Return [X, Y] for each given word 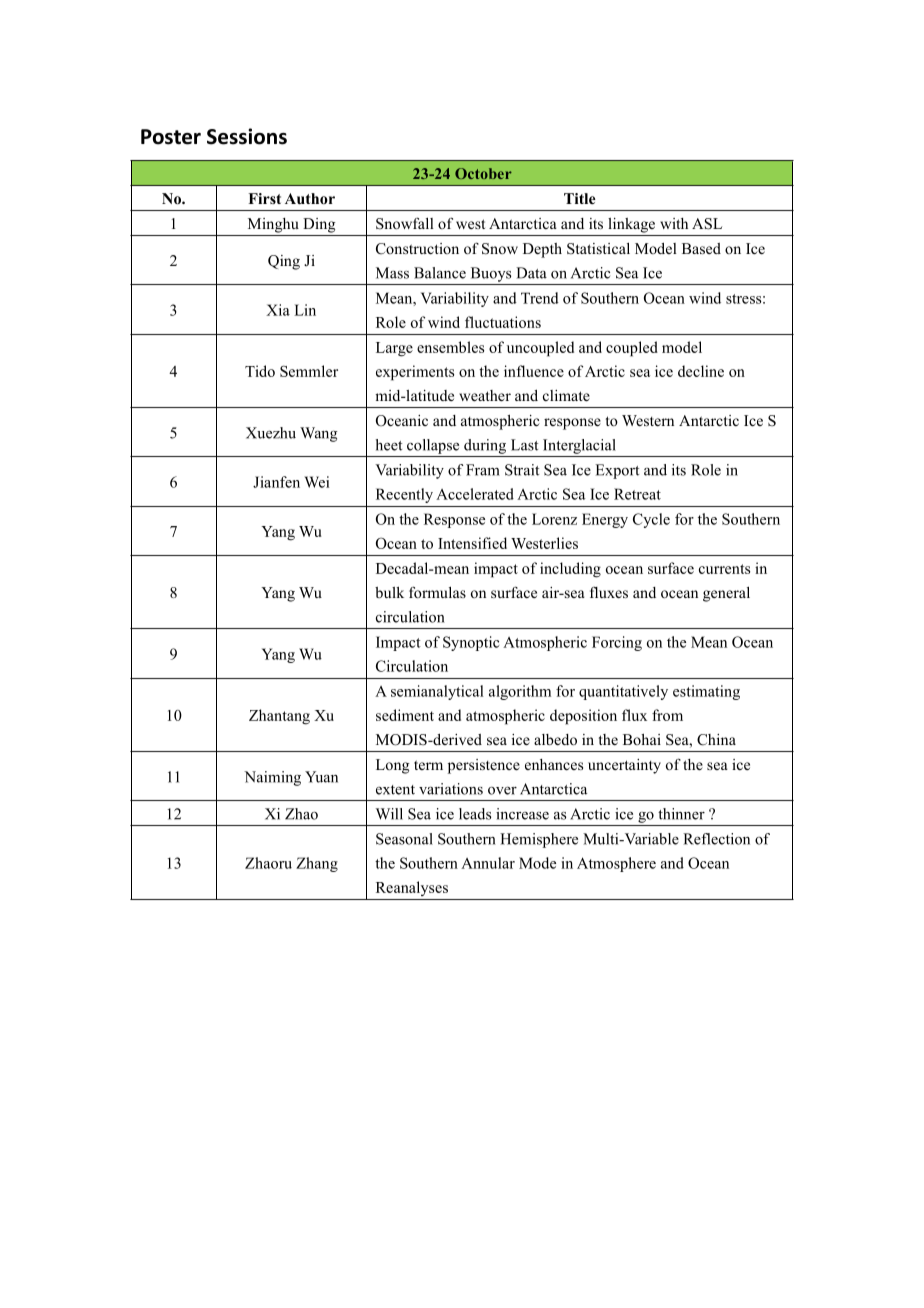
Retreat [637, 494]
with [674, 223]
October [483, 173]
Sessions [247, 136]
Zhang [317, 864]
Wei [316, 482]
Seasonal [404, 839]
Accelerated [475, 494]
